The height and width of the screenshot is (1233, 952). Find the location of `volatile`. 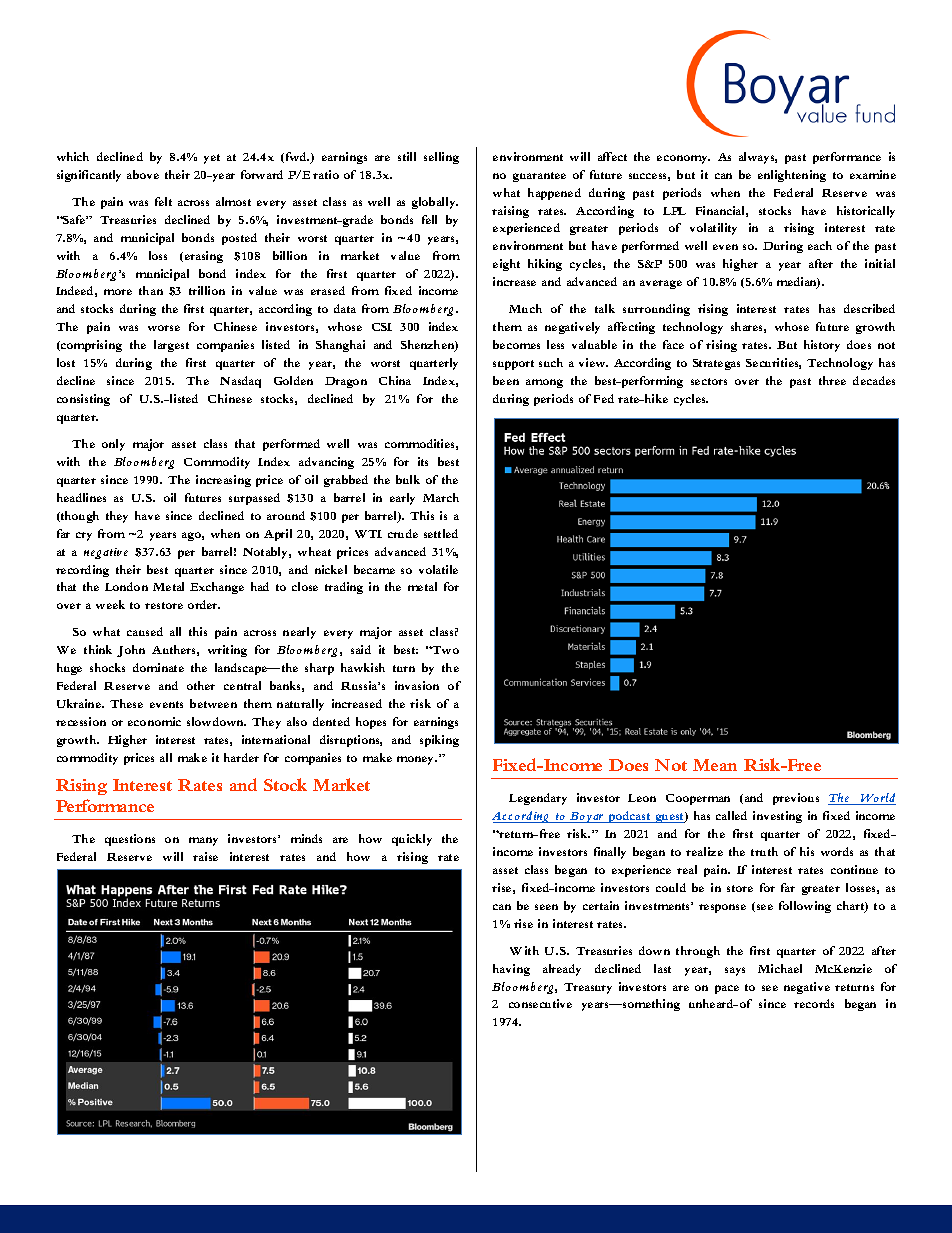

volatile is located at coordinates (438, 569).
